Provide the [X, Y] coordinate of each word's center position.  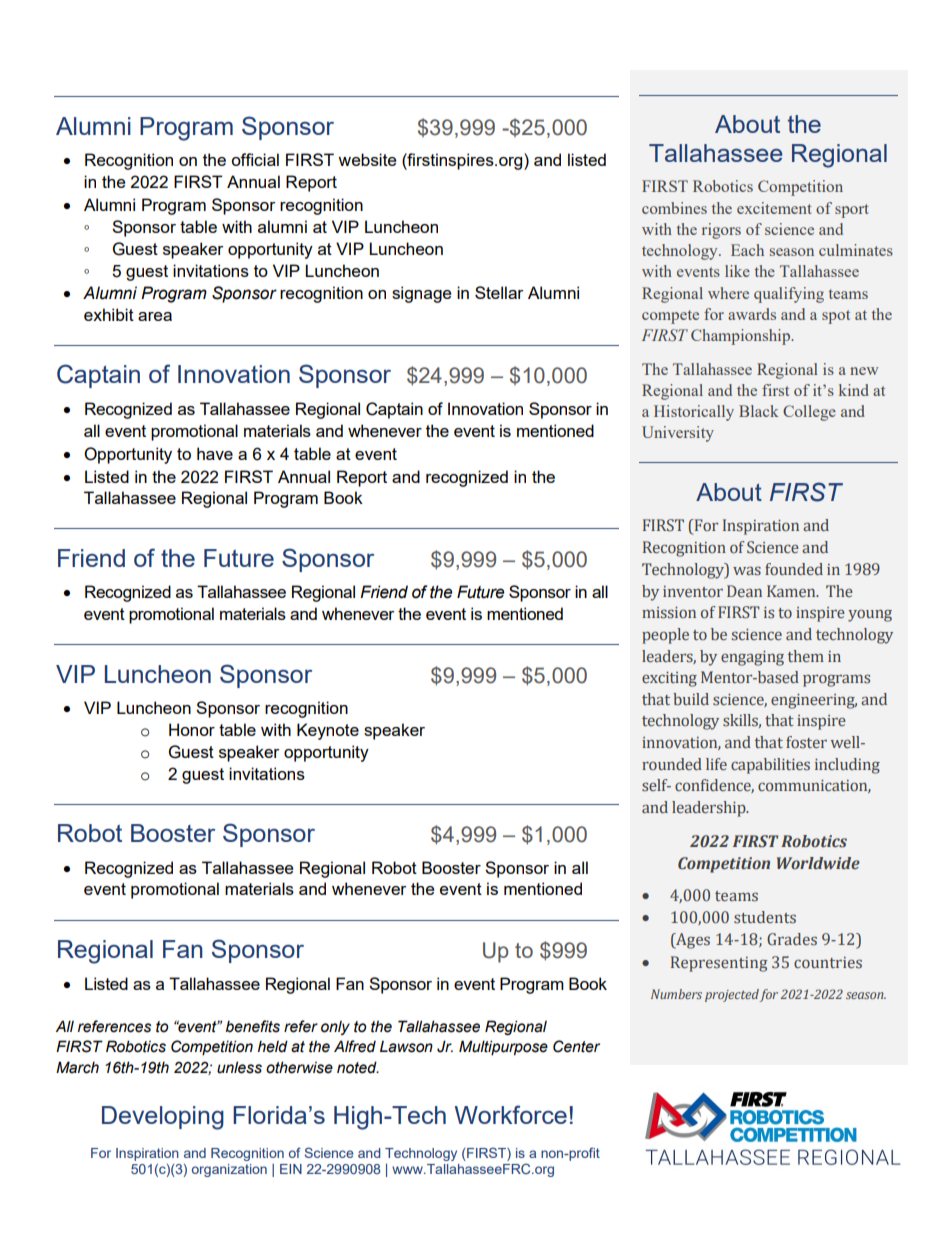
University [678, 434]
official [255, 159]
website [367, 159]
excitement [774, 208]
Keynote [328, 731]
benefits [253, 1026]
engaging [752, 658]
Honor [192, 729]
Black [758, 411]
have [215, 453]
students [765, 917]
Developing [163, 1118]
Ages [692, 941]
